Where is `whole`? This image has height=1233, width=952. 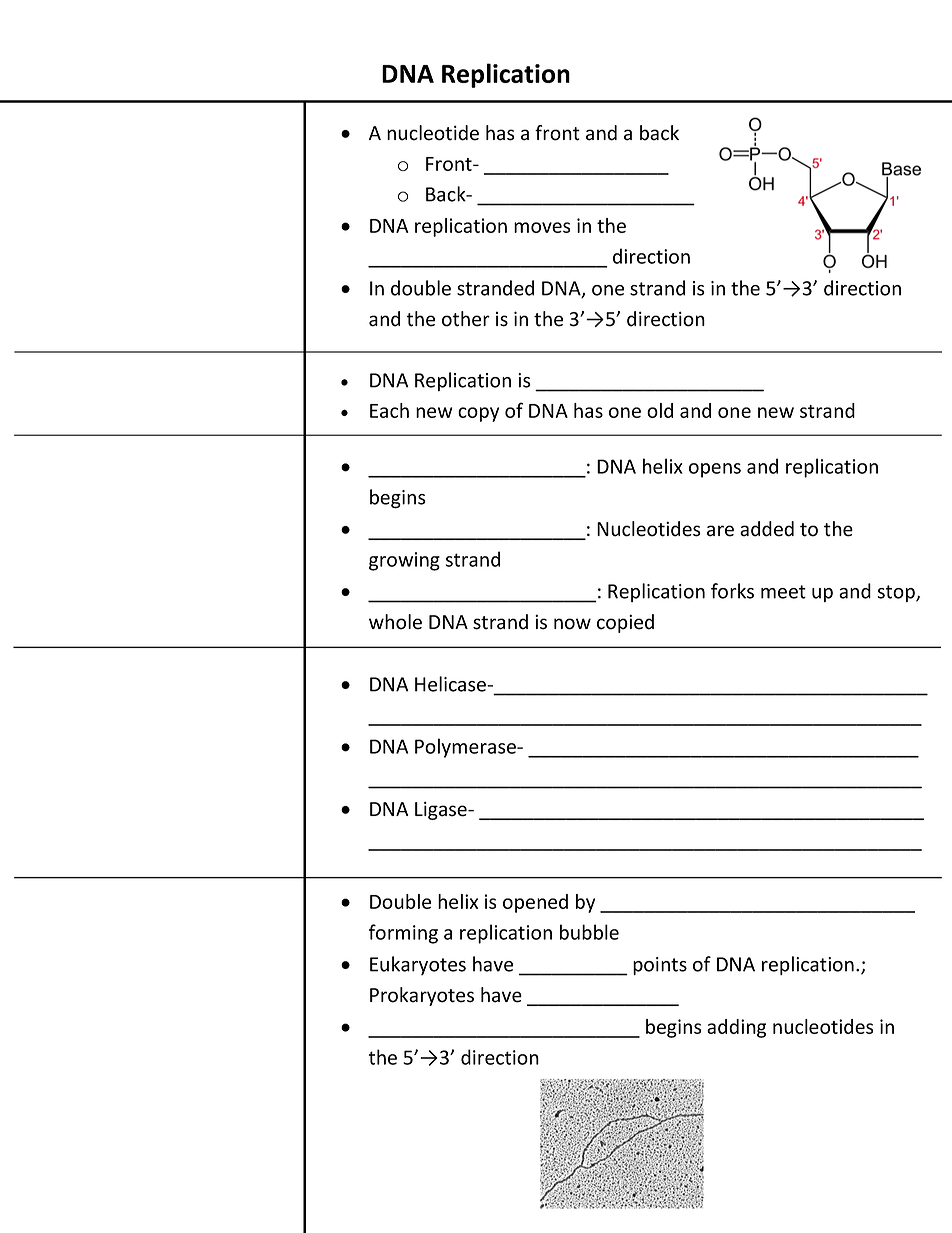 whole is located at coordinates (395, 622).
